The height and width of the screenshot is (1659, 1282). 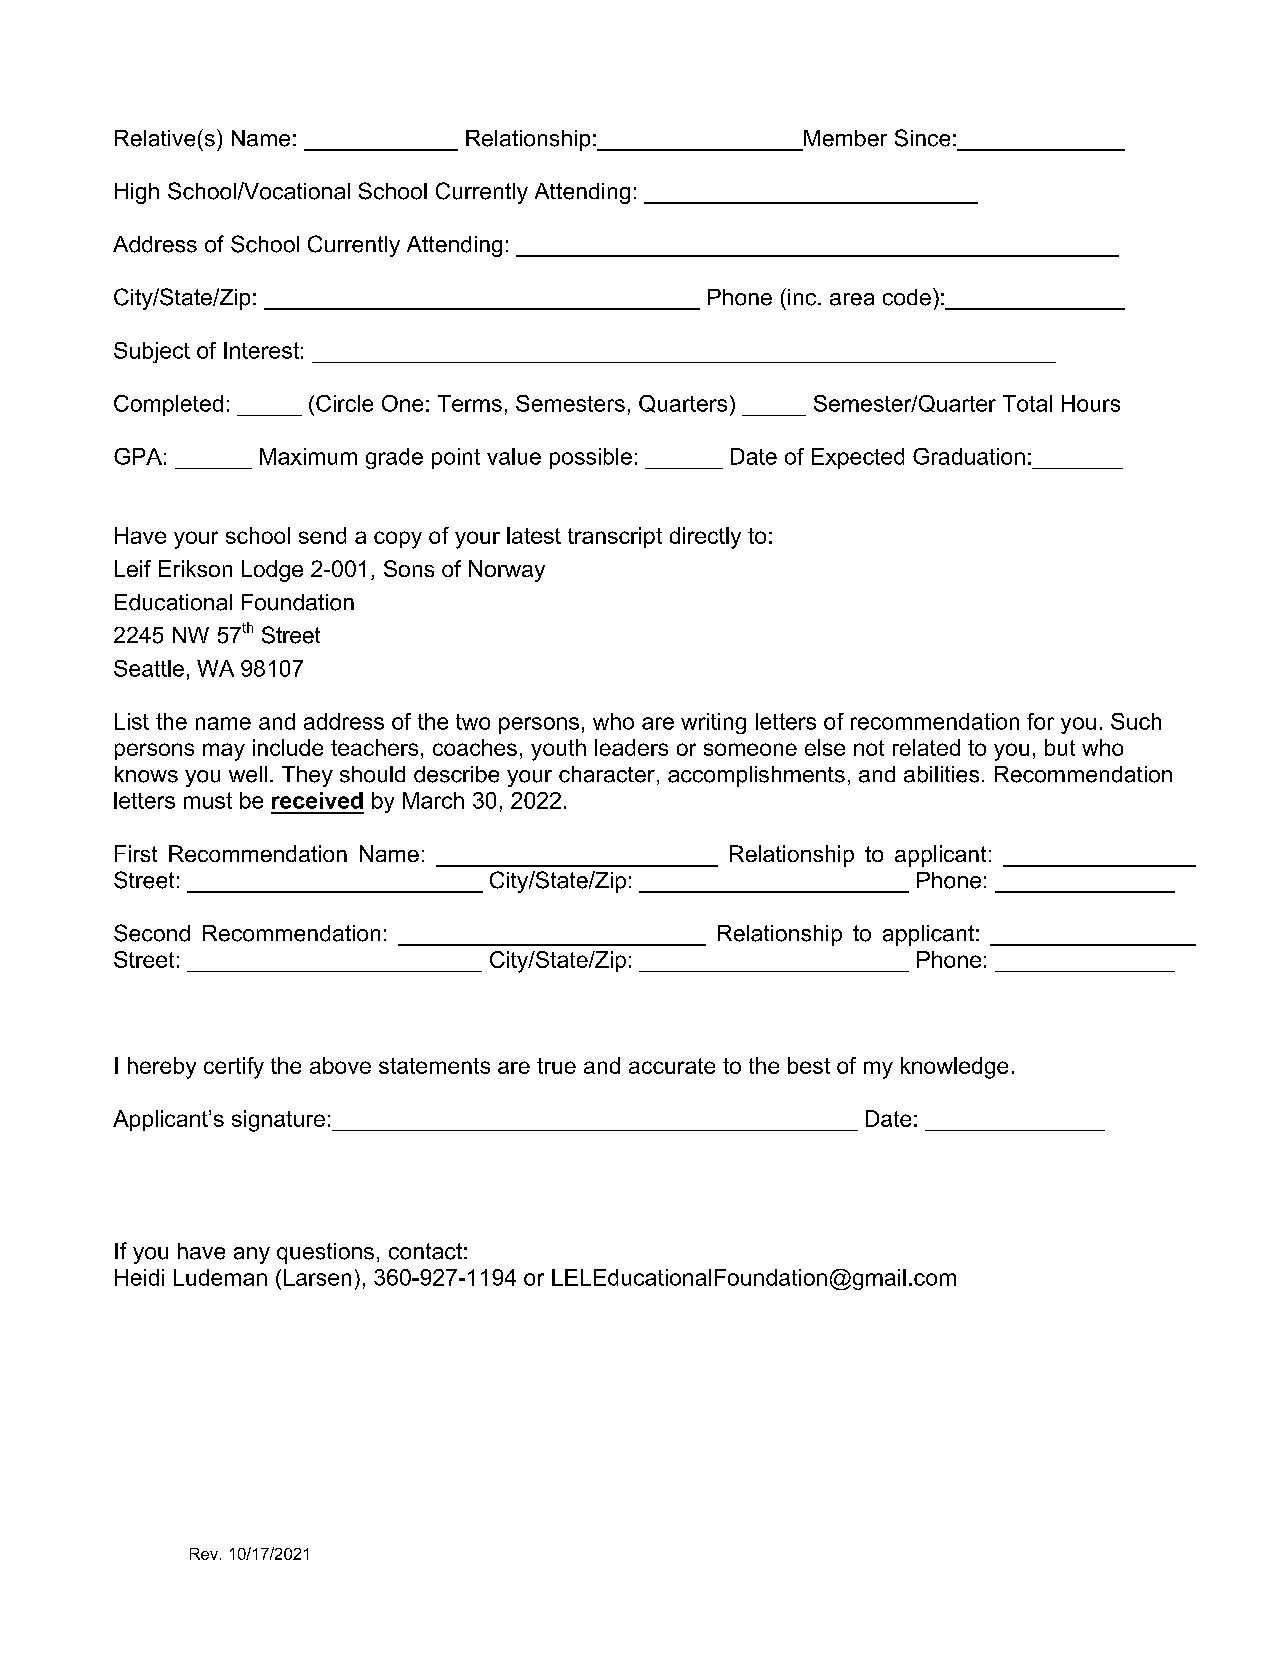 What do you see at coordinates (954, 1068) in the screenshot?
I see `knowledge` at bounding box center [954, 1068].
